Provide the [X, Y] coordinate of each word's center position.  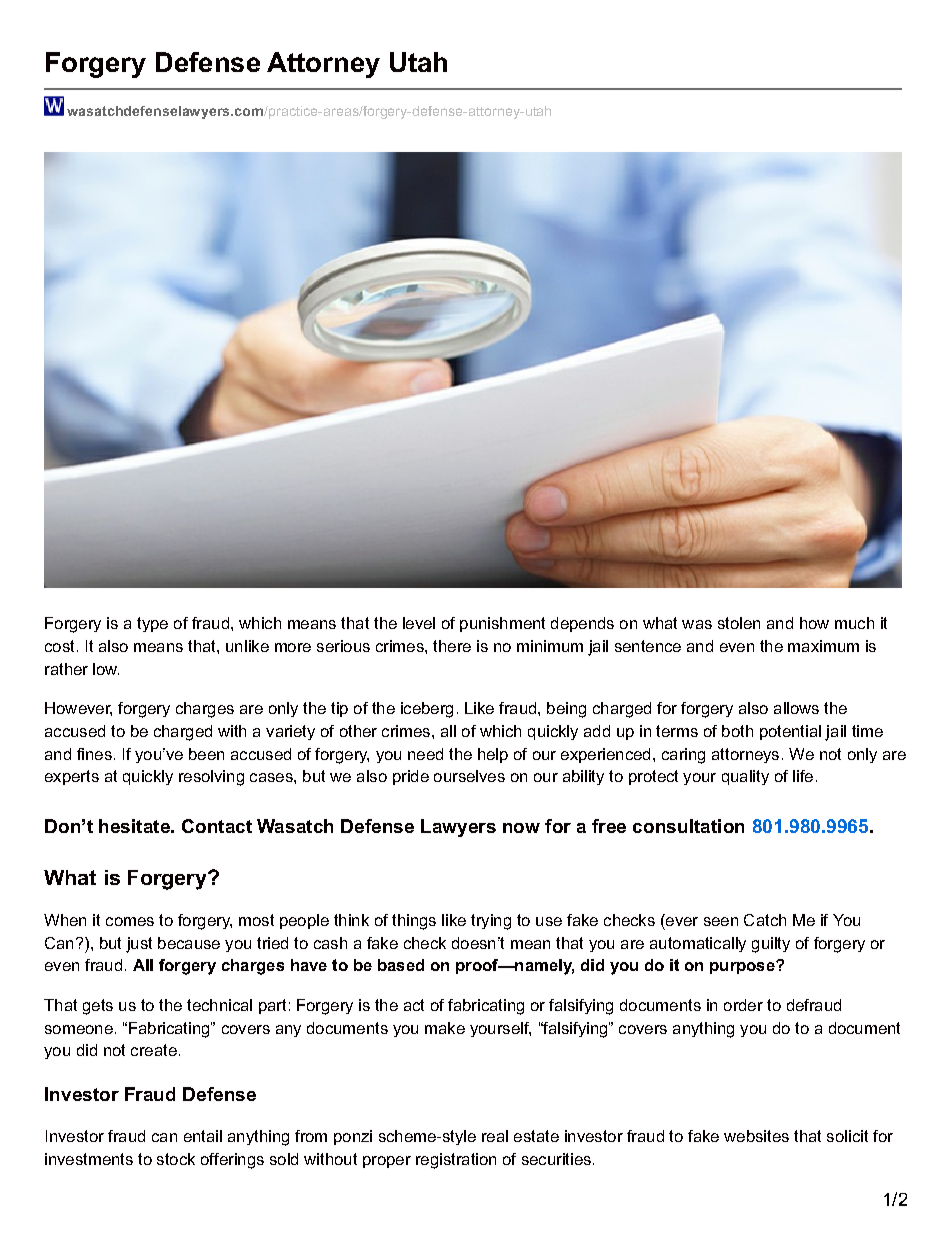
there [452, 646]
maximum [823, 646]
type [152, 624]
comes [130, 921]
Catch [765, 920]
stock [176, 1159]
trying [491, 922]
